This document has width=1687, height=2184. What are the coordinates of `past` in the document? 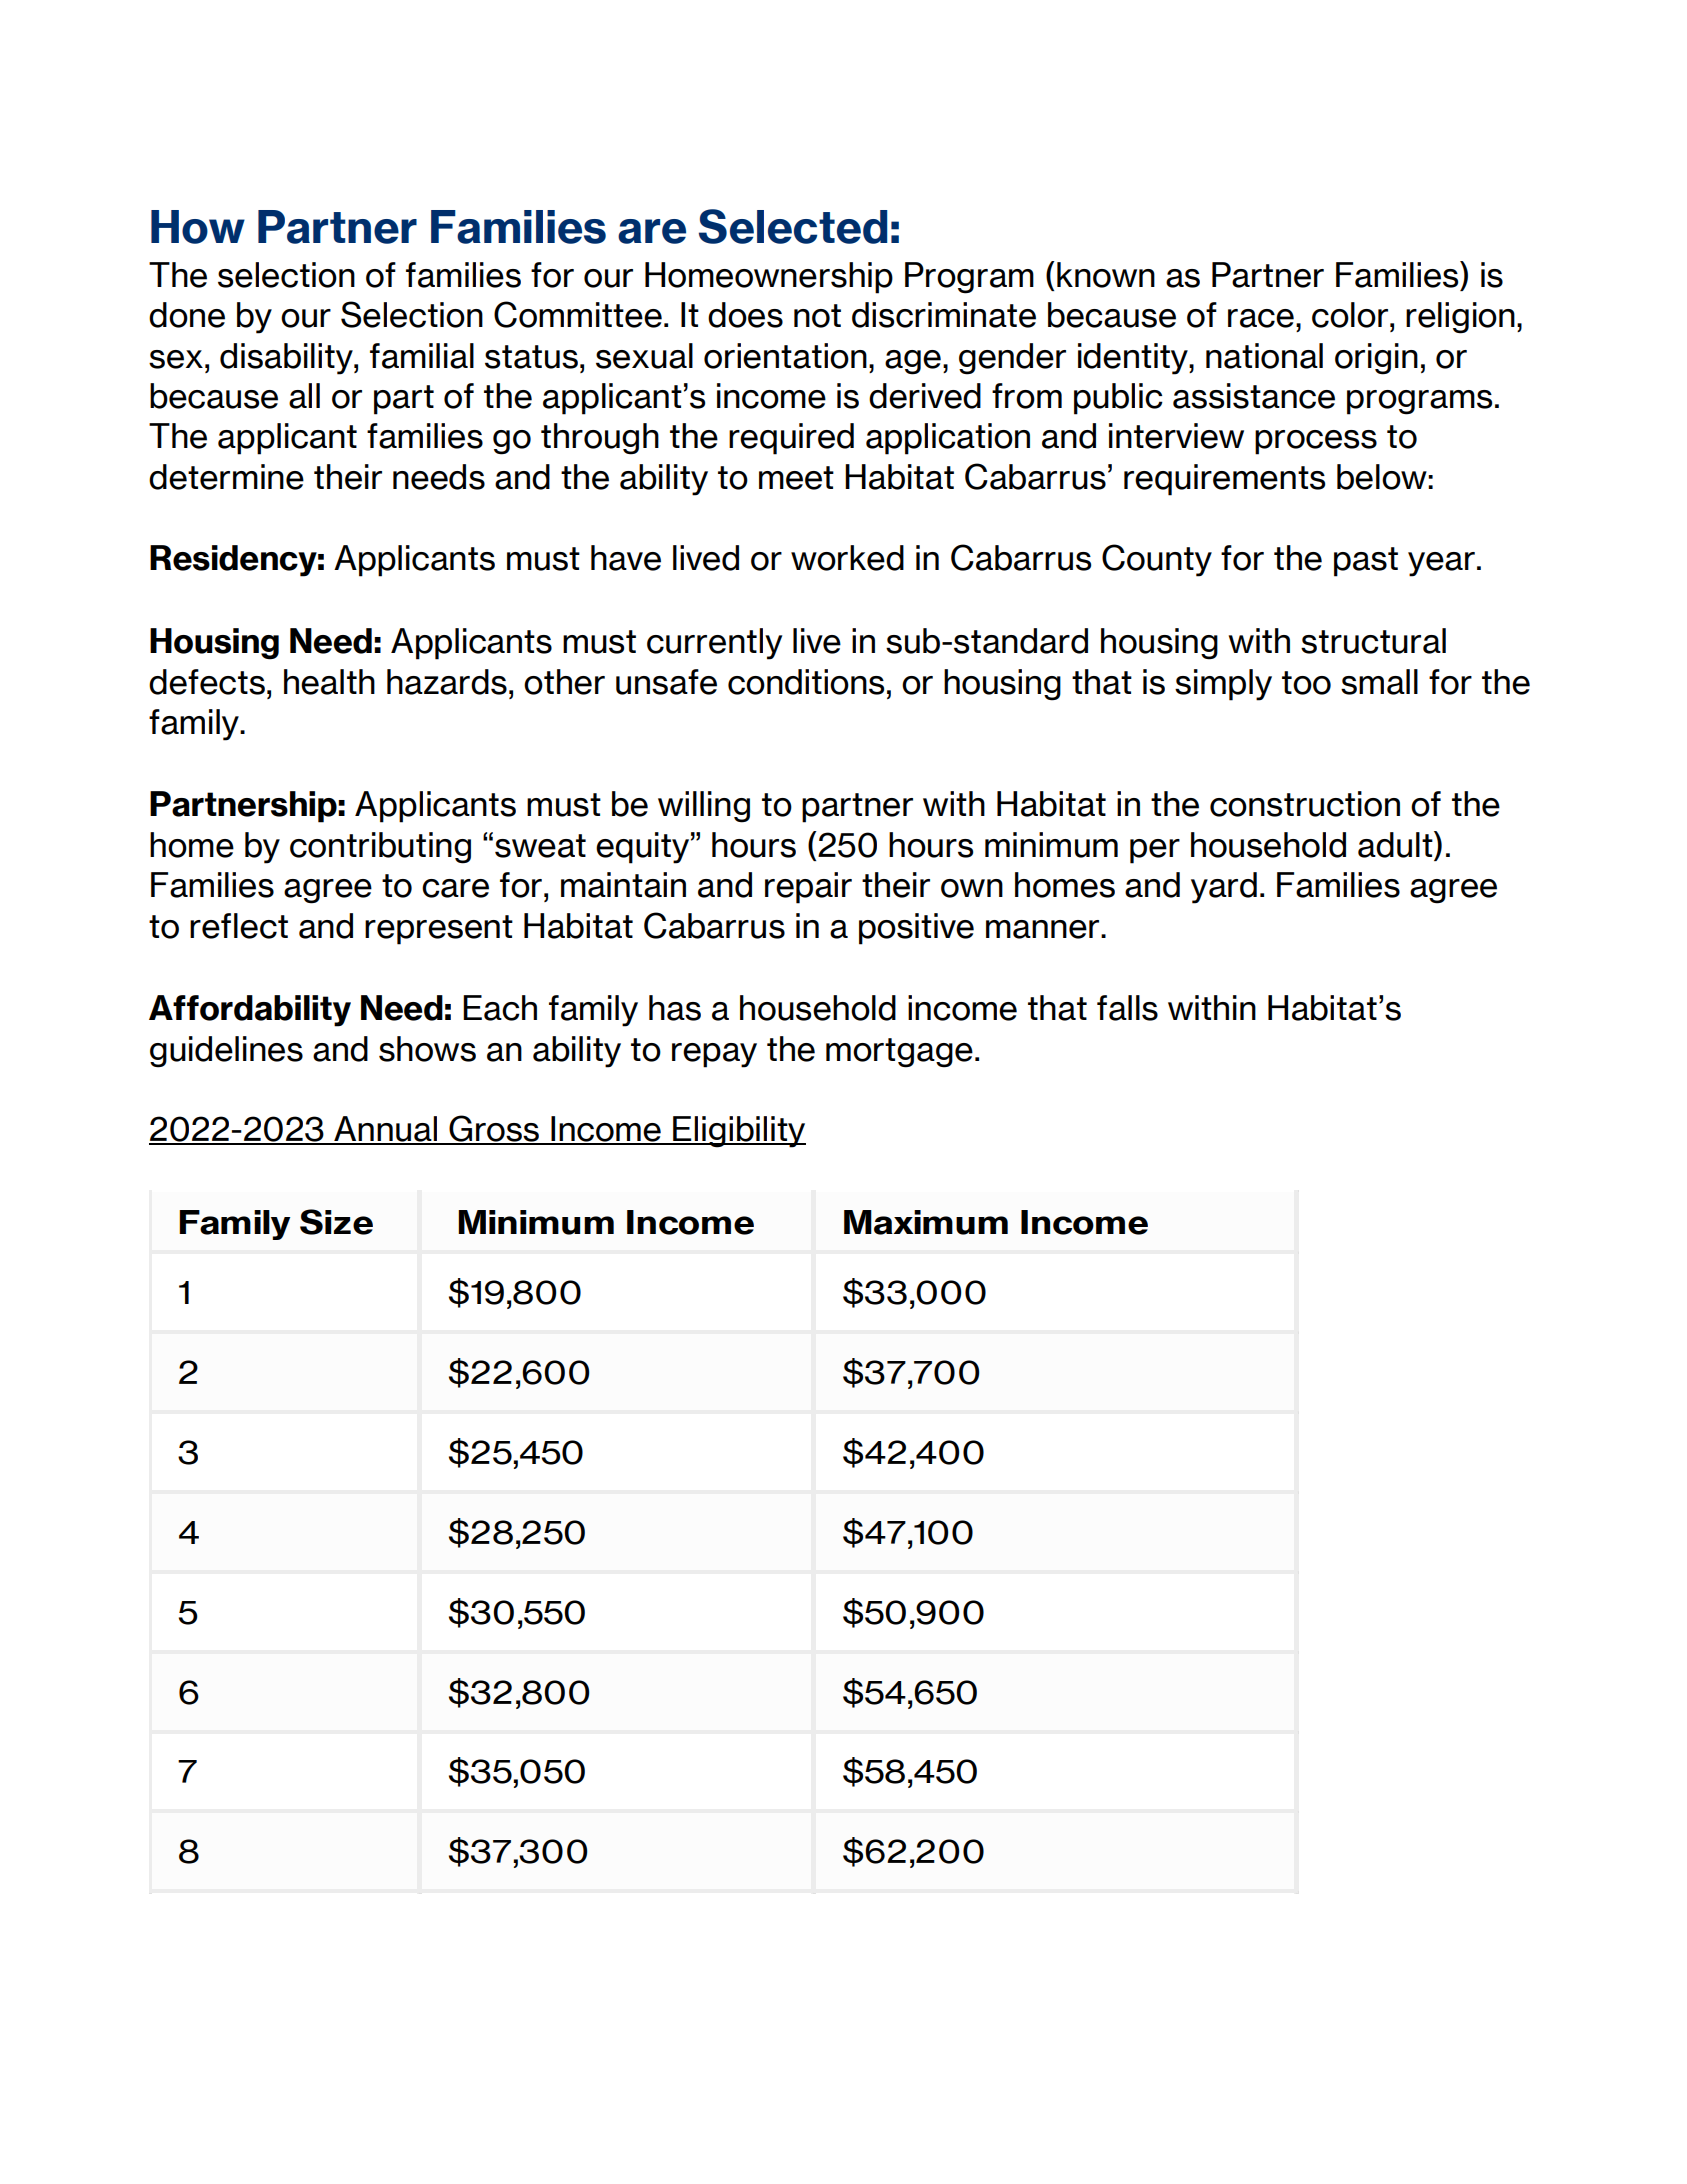 It's located at (1366, 562).
